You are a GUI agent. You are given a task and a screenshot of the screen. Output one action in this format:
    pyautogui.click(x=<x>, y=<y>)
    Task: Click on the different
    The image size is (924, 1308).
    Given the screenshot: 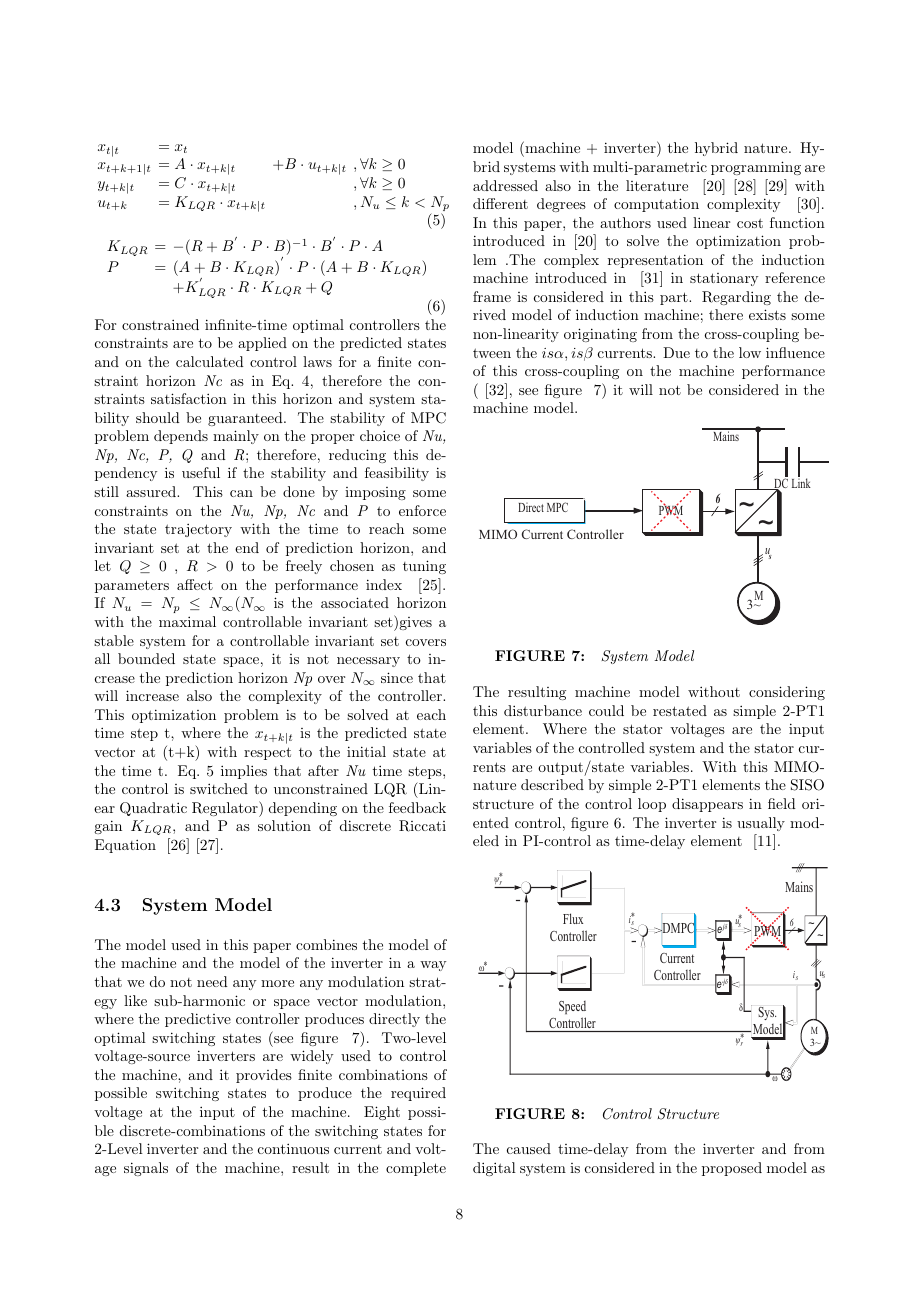 What is the action you would take?
    pyautogui.click(x=500, y=203)
